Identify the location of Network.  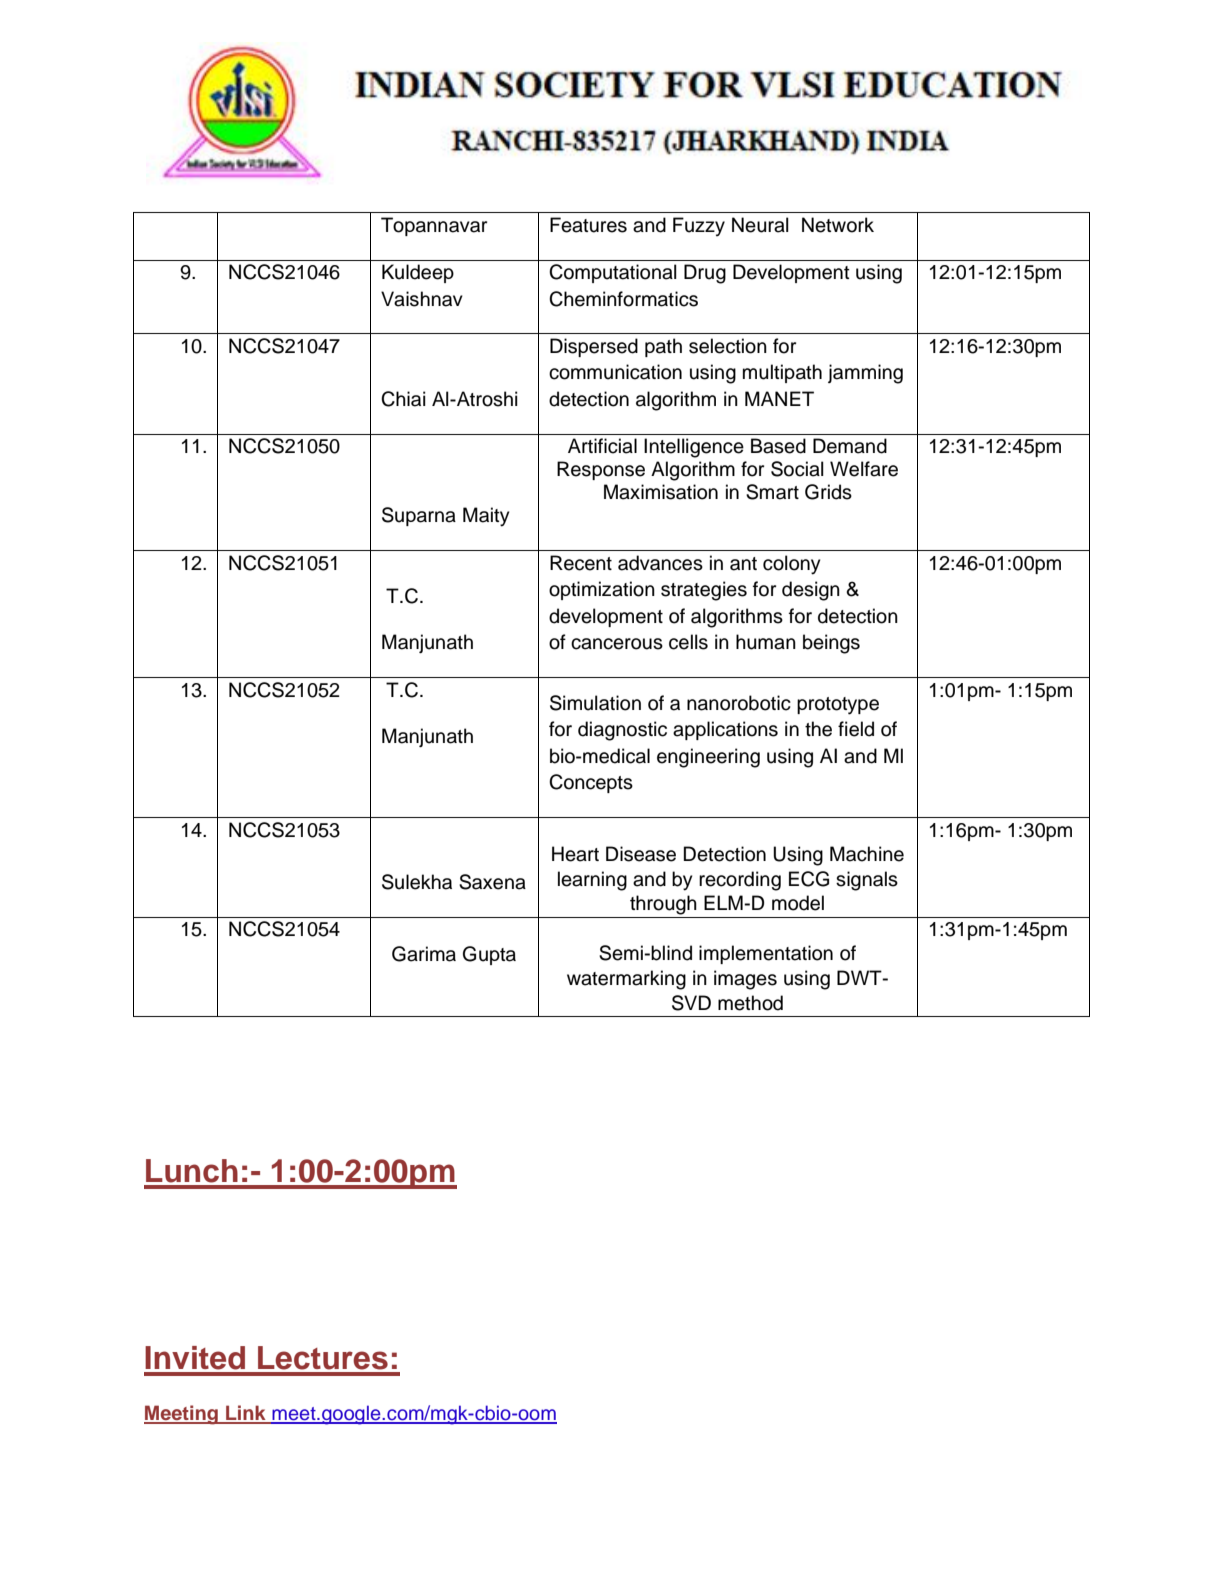
(838, 225).
